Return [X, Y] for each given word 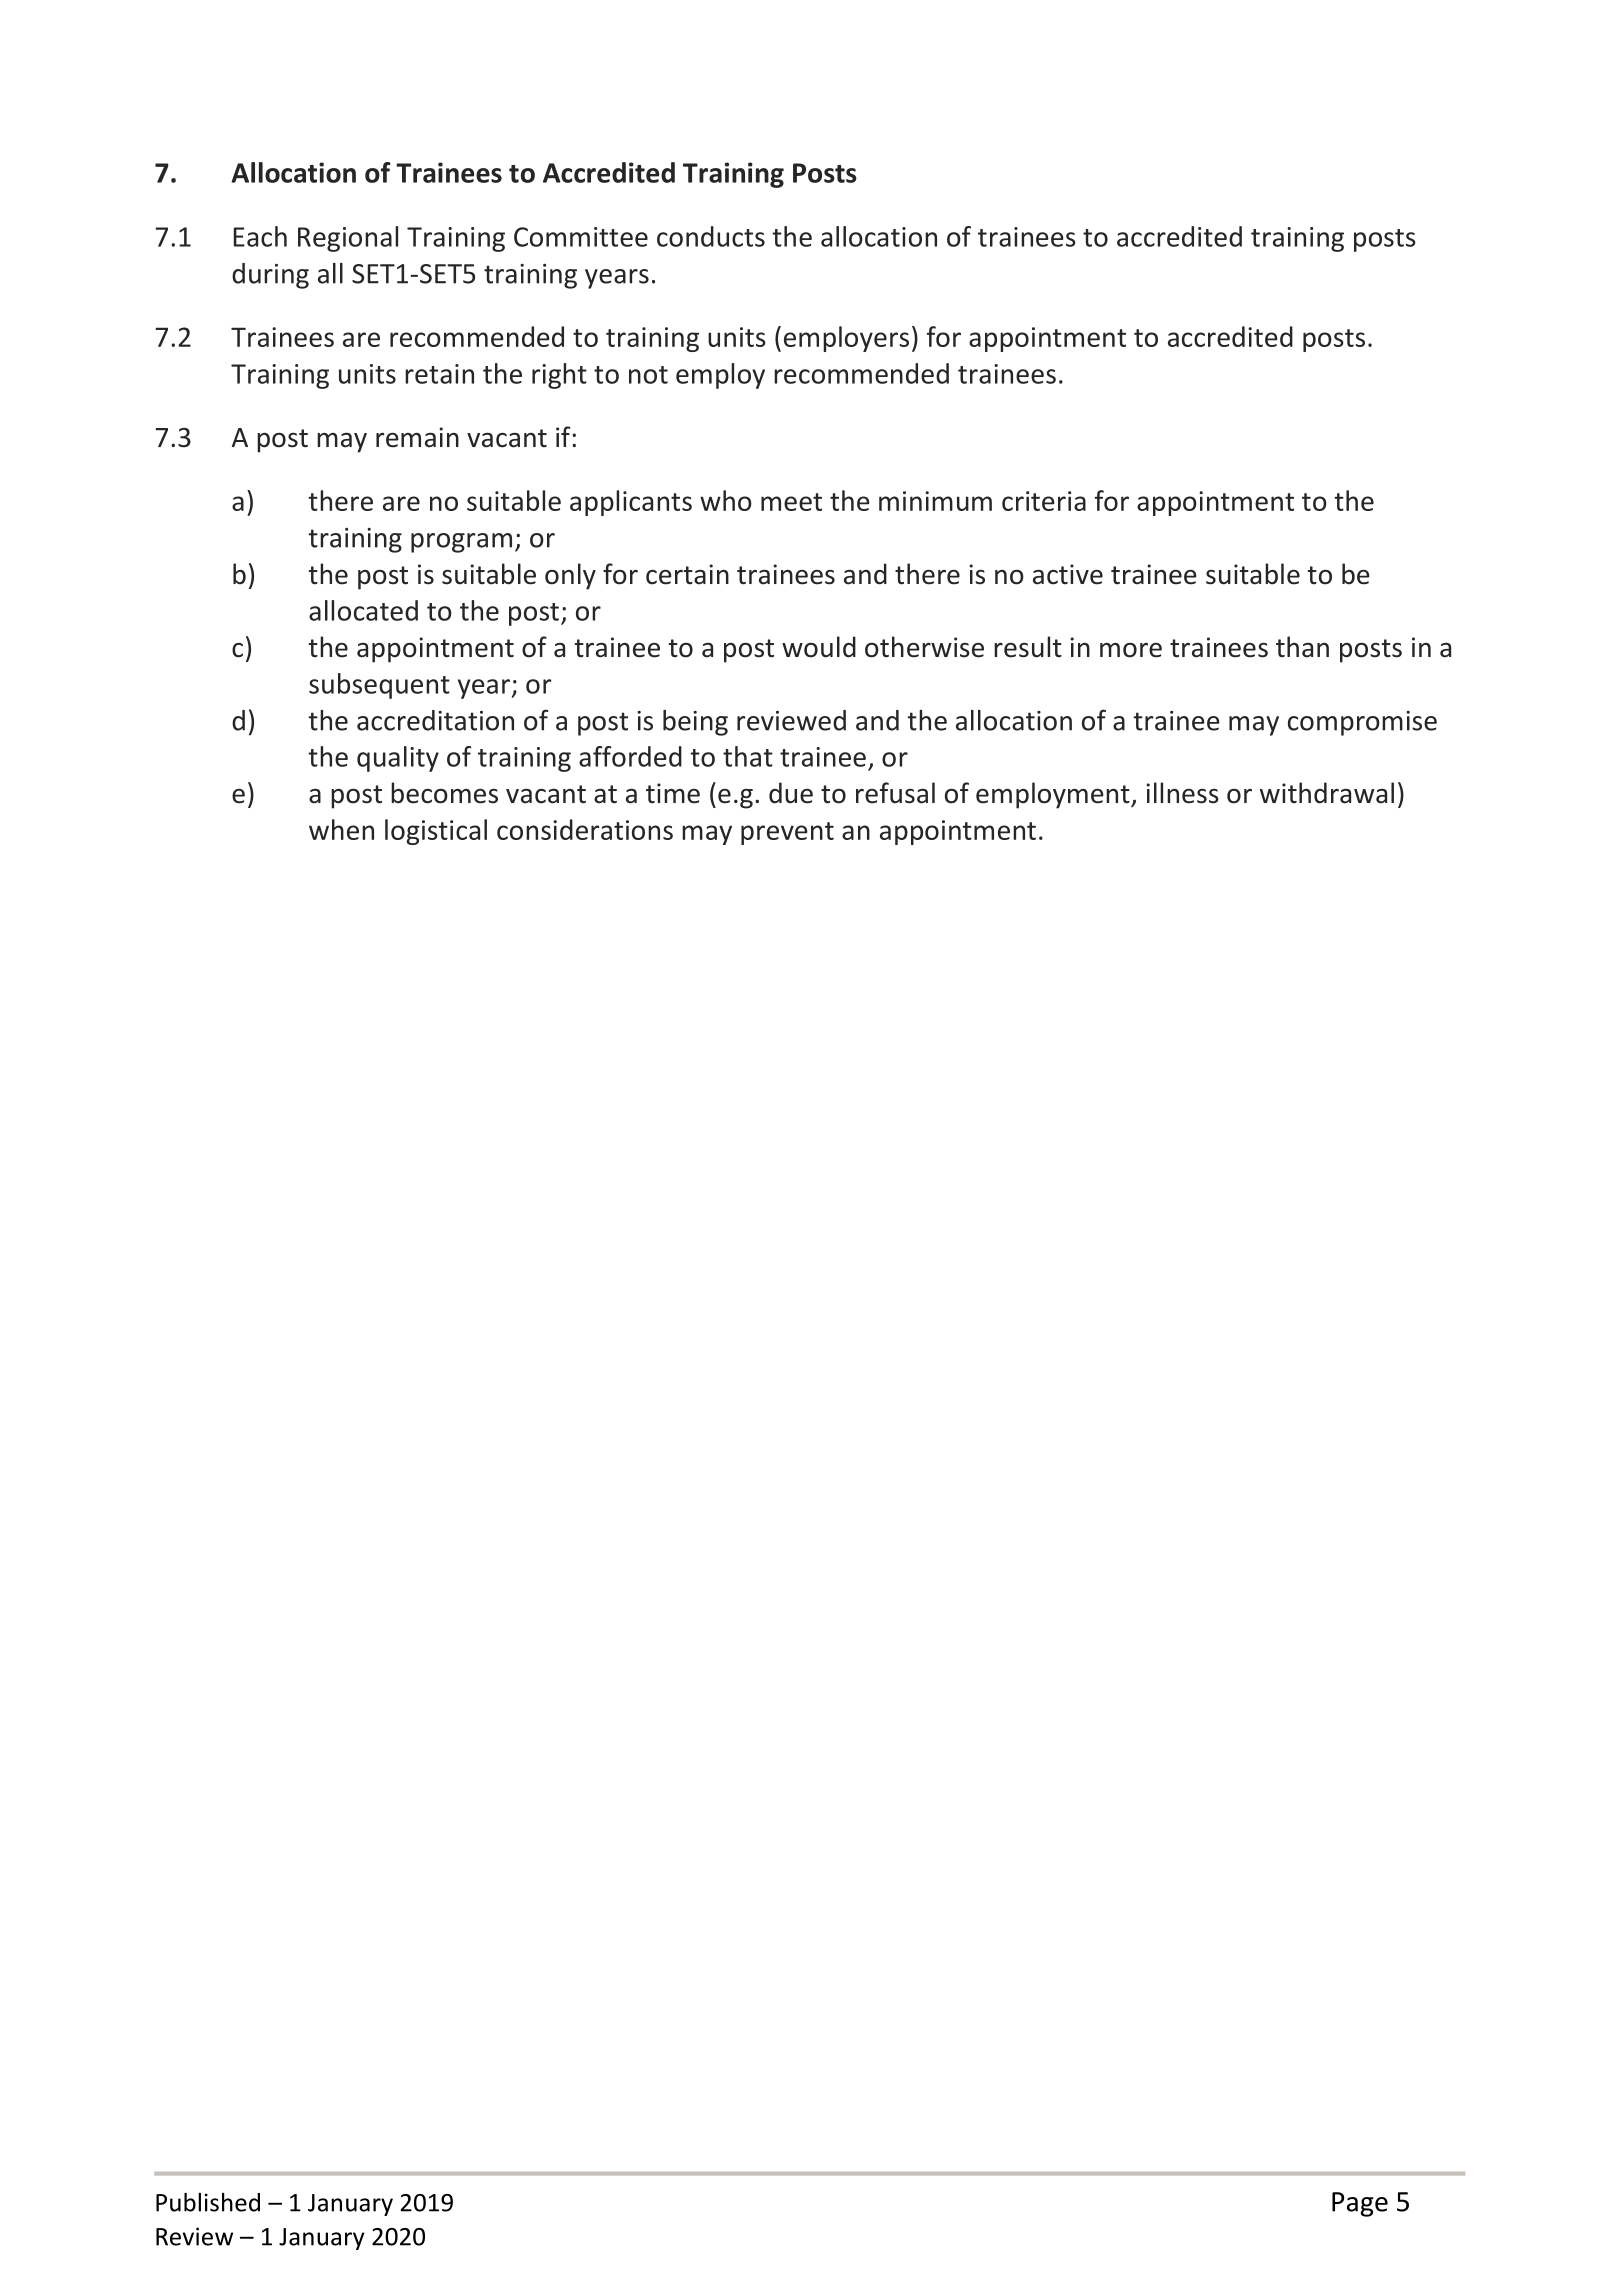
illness [1182, 793]
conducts [711, 236]
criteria [1044, 501]
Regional [348, 239]
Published [208, 2202]
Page [1360, 2204]
